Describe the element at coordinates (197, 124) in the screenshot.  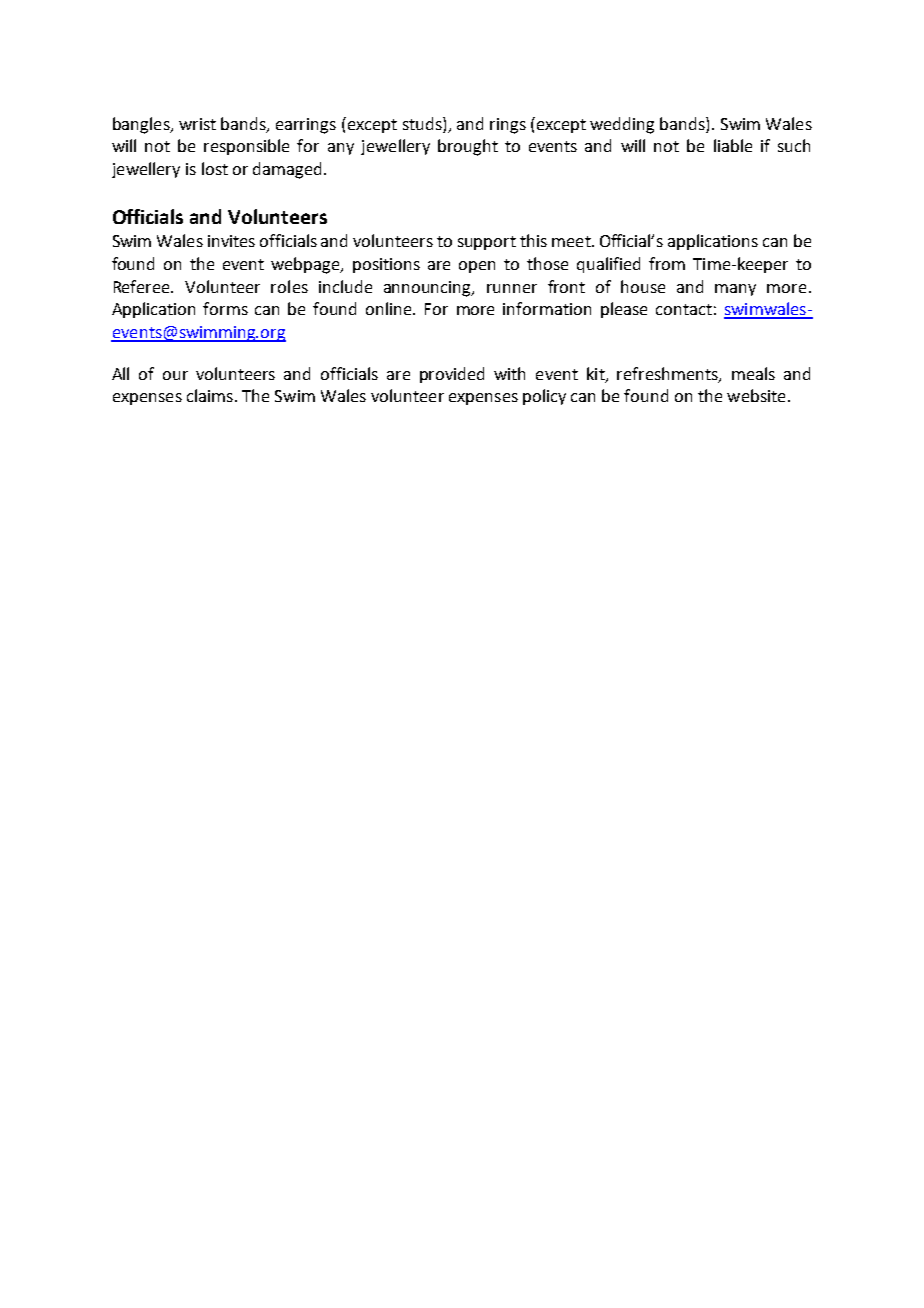
I see `wrist` at that location.
